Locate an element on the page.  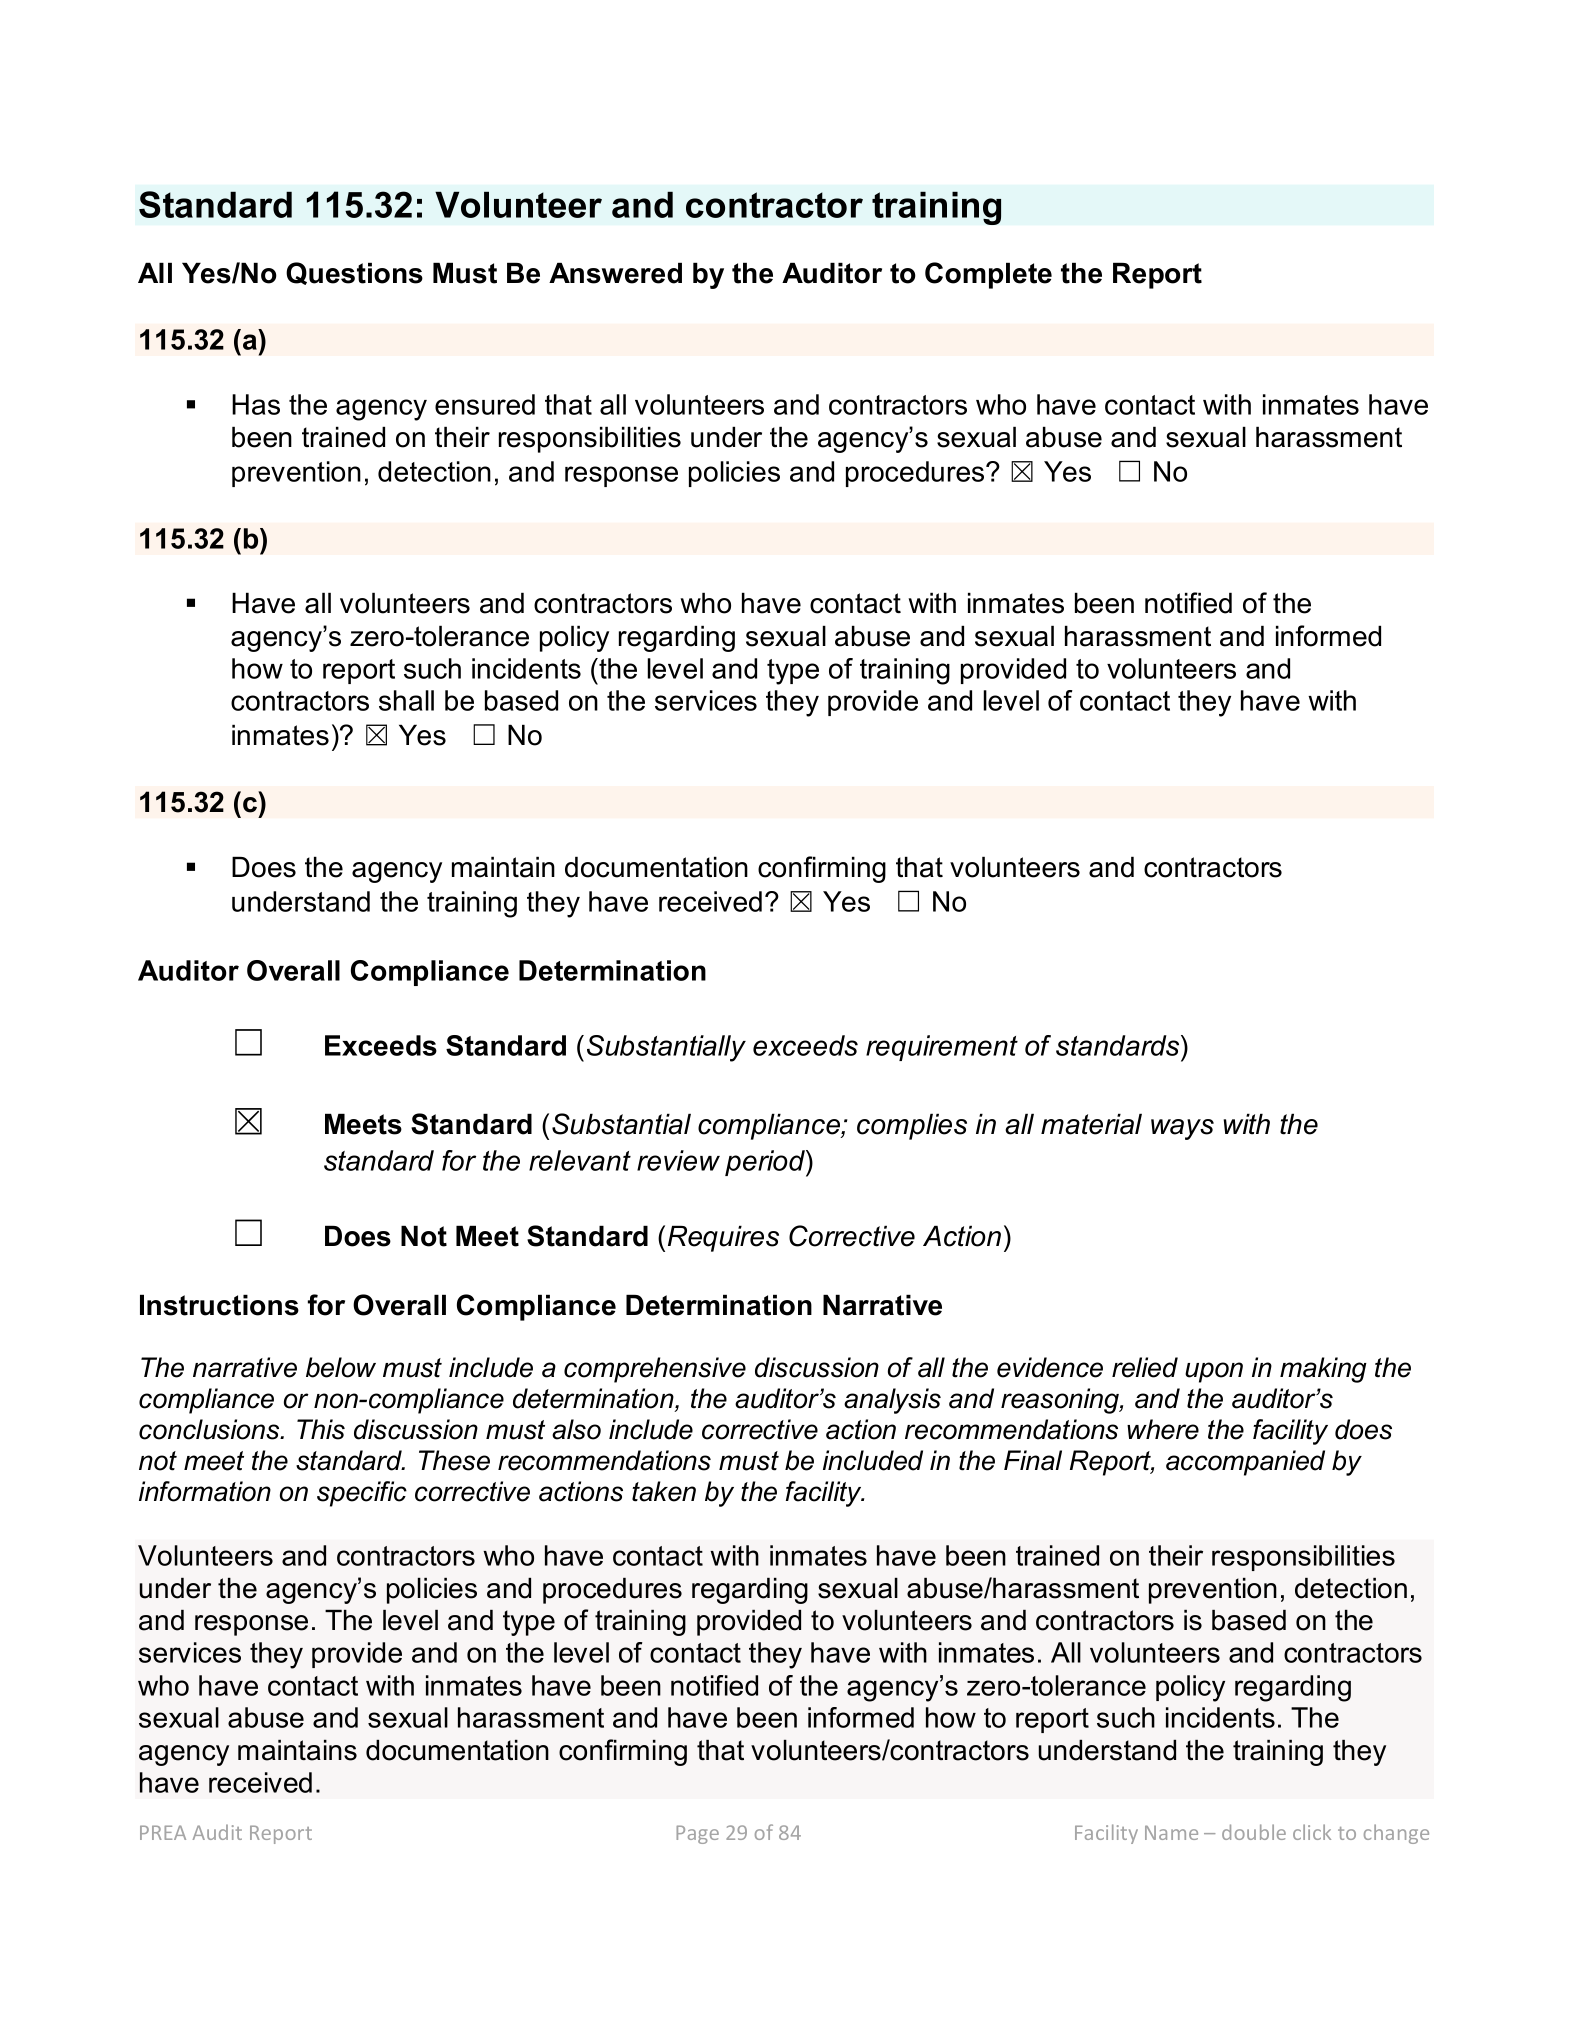
relevant is located at coordinates (580, 1160).
